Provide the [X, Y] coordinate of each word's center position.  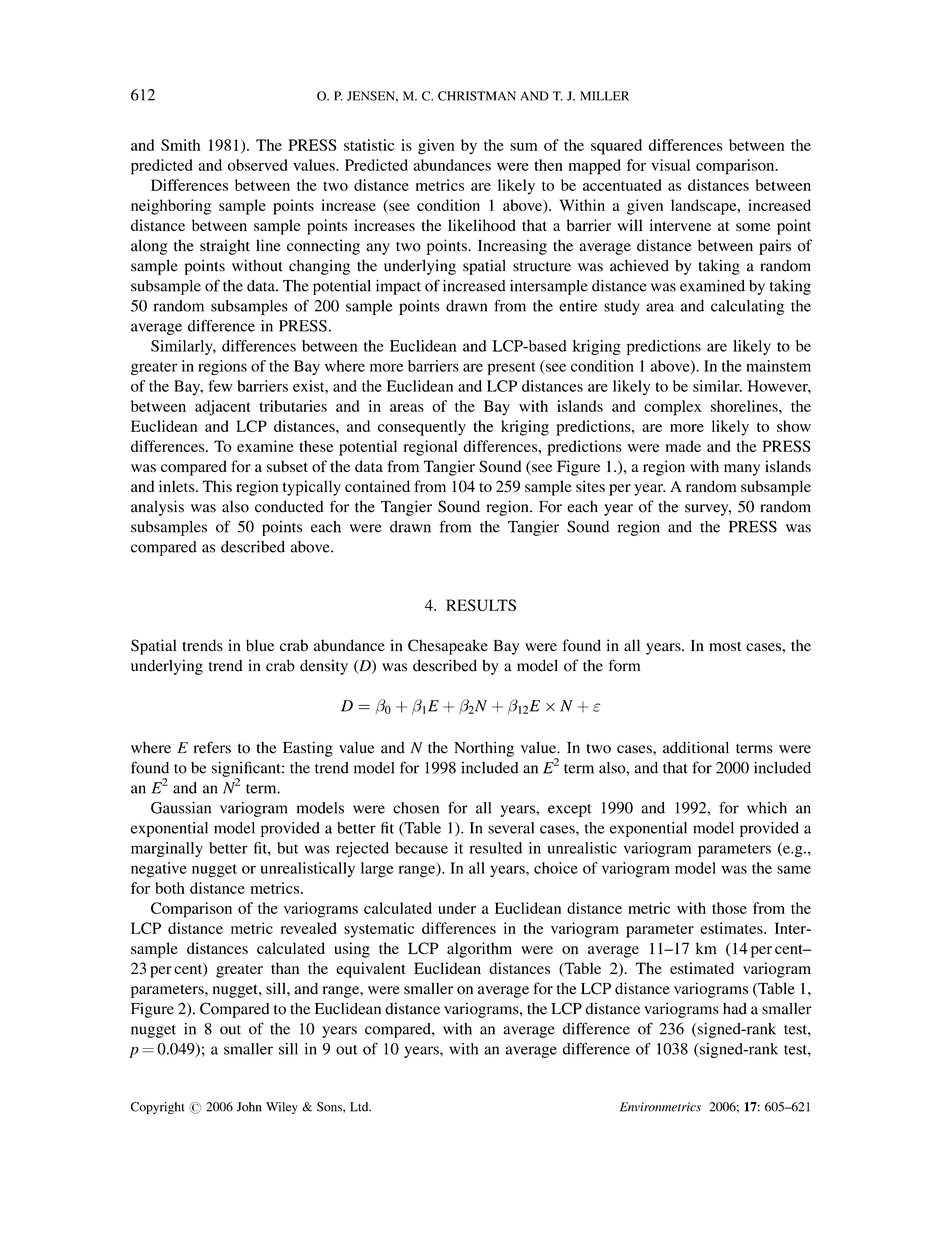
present [511, 368]
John [249, 1107]
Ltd [360, 1107]
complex [673, 408]
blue [260, 645]
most [725, 646]
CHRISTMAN [477, 96]
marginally [167, 849]
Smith [181, 145]
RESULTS [481, 605]
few [220, 386]
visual [670, 165]
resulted [496, 848]
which [767, 808]
